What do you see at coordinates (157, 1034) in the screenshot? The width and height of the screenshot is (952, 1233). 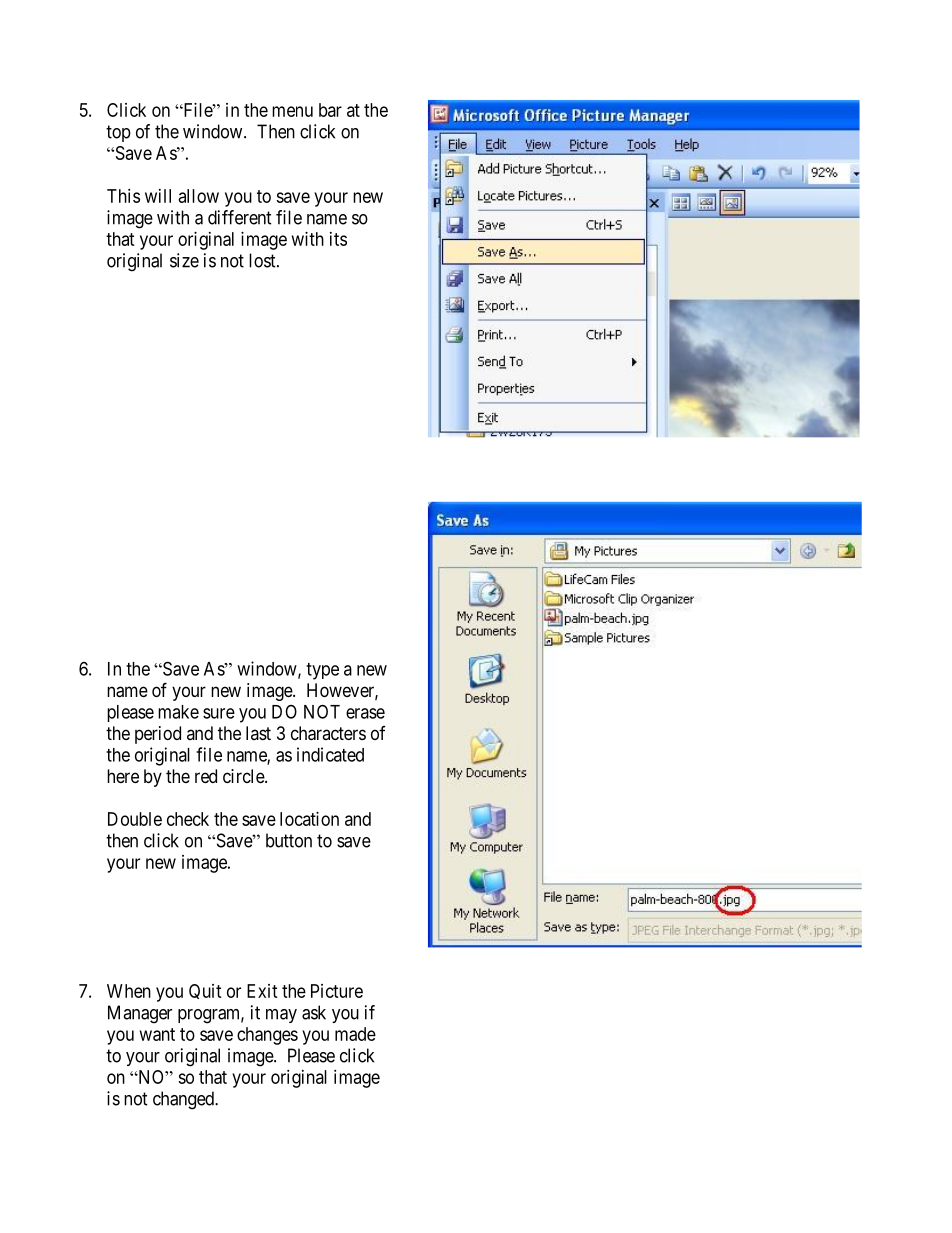 I see `want` at bounding box center [157, 1034].
